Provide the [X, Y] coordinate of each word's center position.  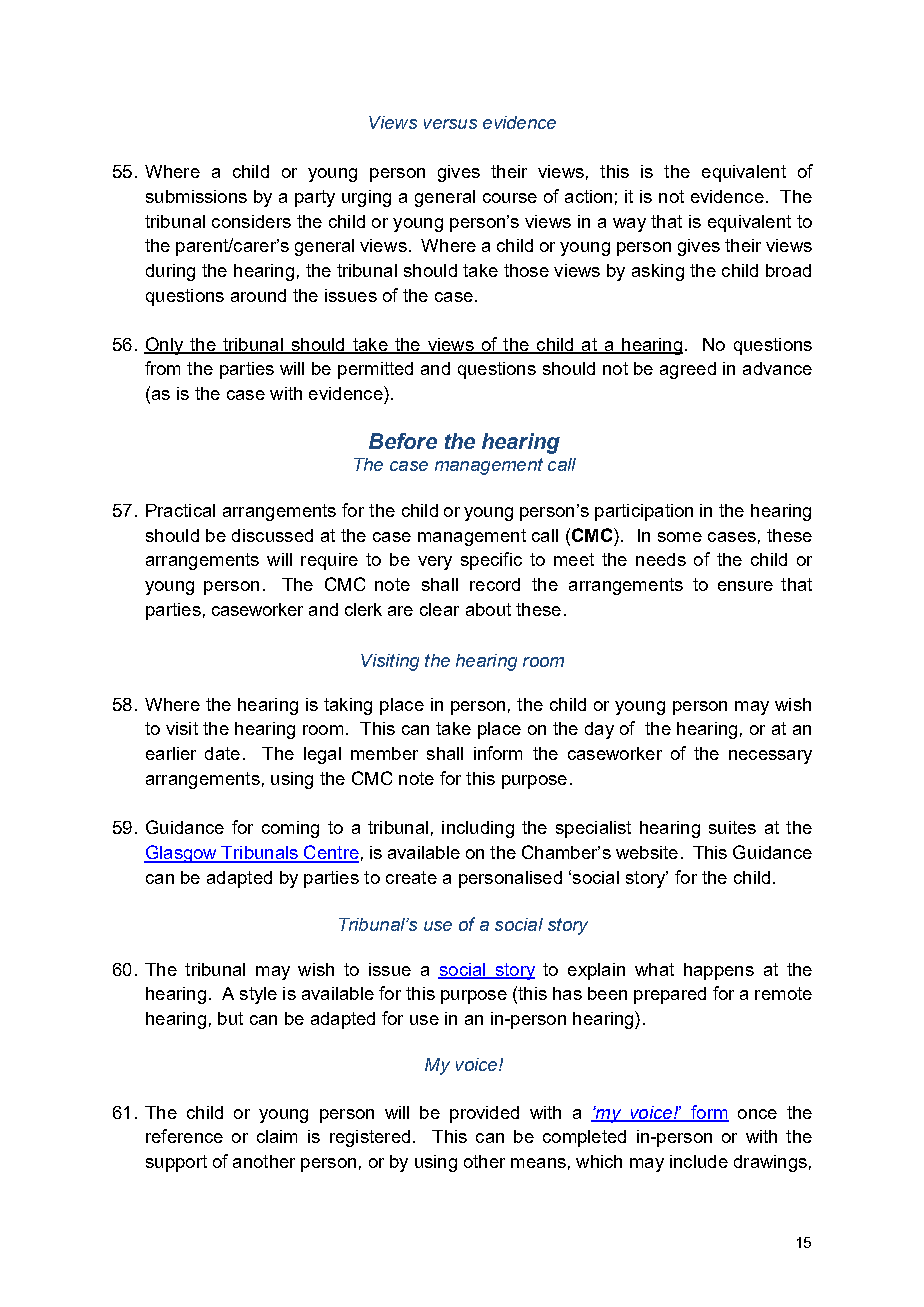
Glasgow [182, 854]
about [488, 609]
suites [732, 827]
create [411, 877]
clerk [363, 609]
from [162, 368]
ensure [745, 586]
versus [450, 124]
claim [277, 1136]
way [629, 225]
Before [403, 441]
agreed [688, 370]
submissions [196, 196]
